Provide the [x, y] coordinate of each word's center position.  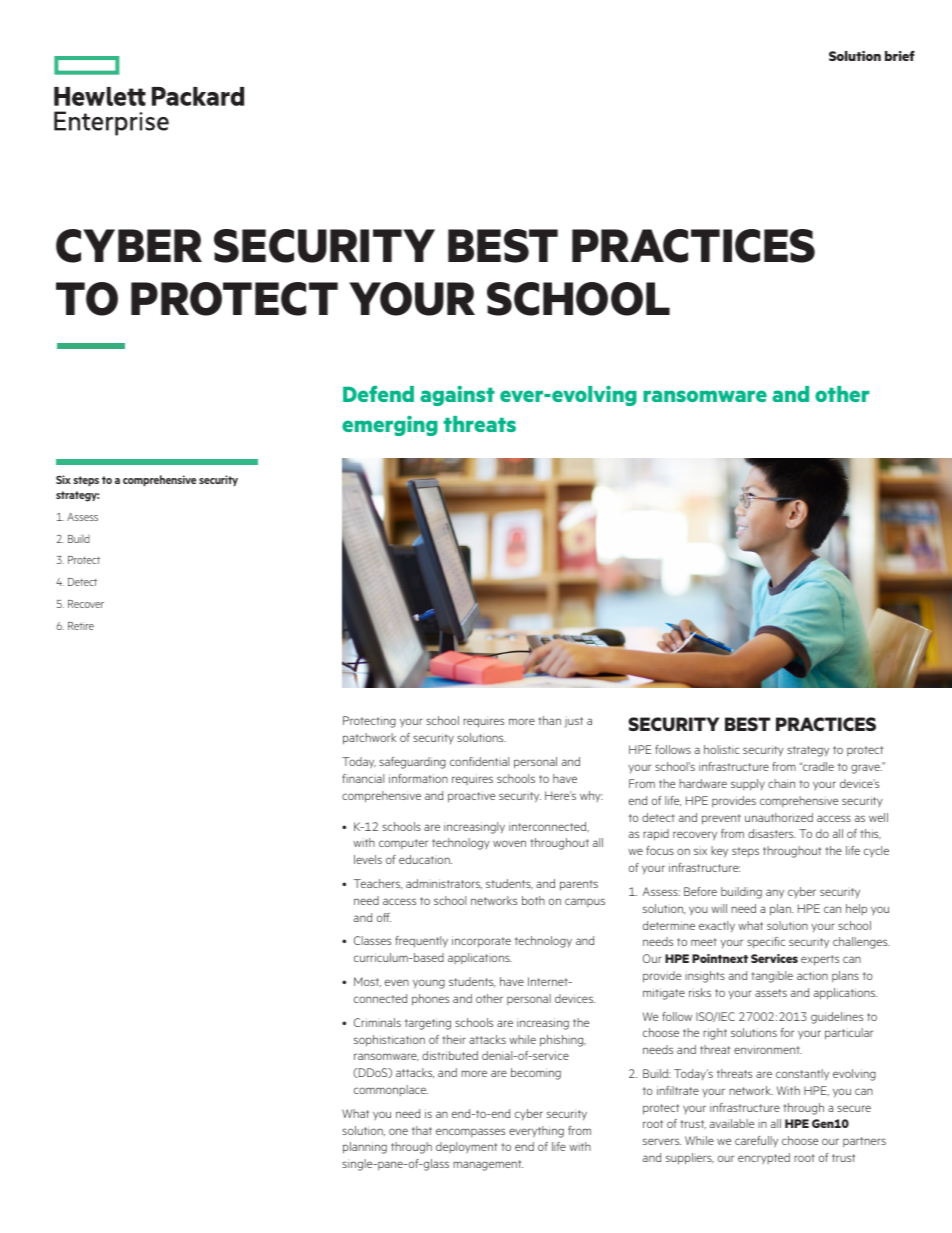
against [457, 396]
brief [900, 56]
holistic [722, 749]
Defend [378, 393]
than [549, 720]
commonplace [391, 1090]
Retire [81, 626]
